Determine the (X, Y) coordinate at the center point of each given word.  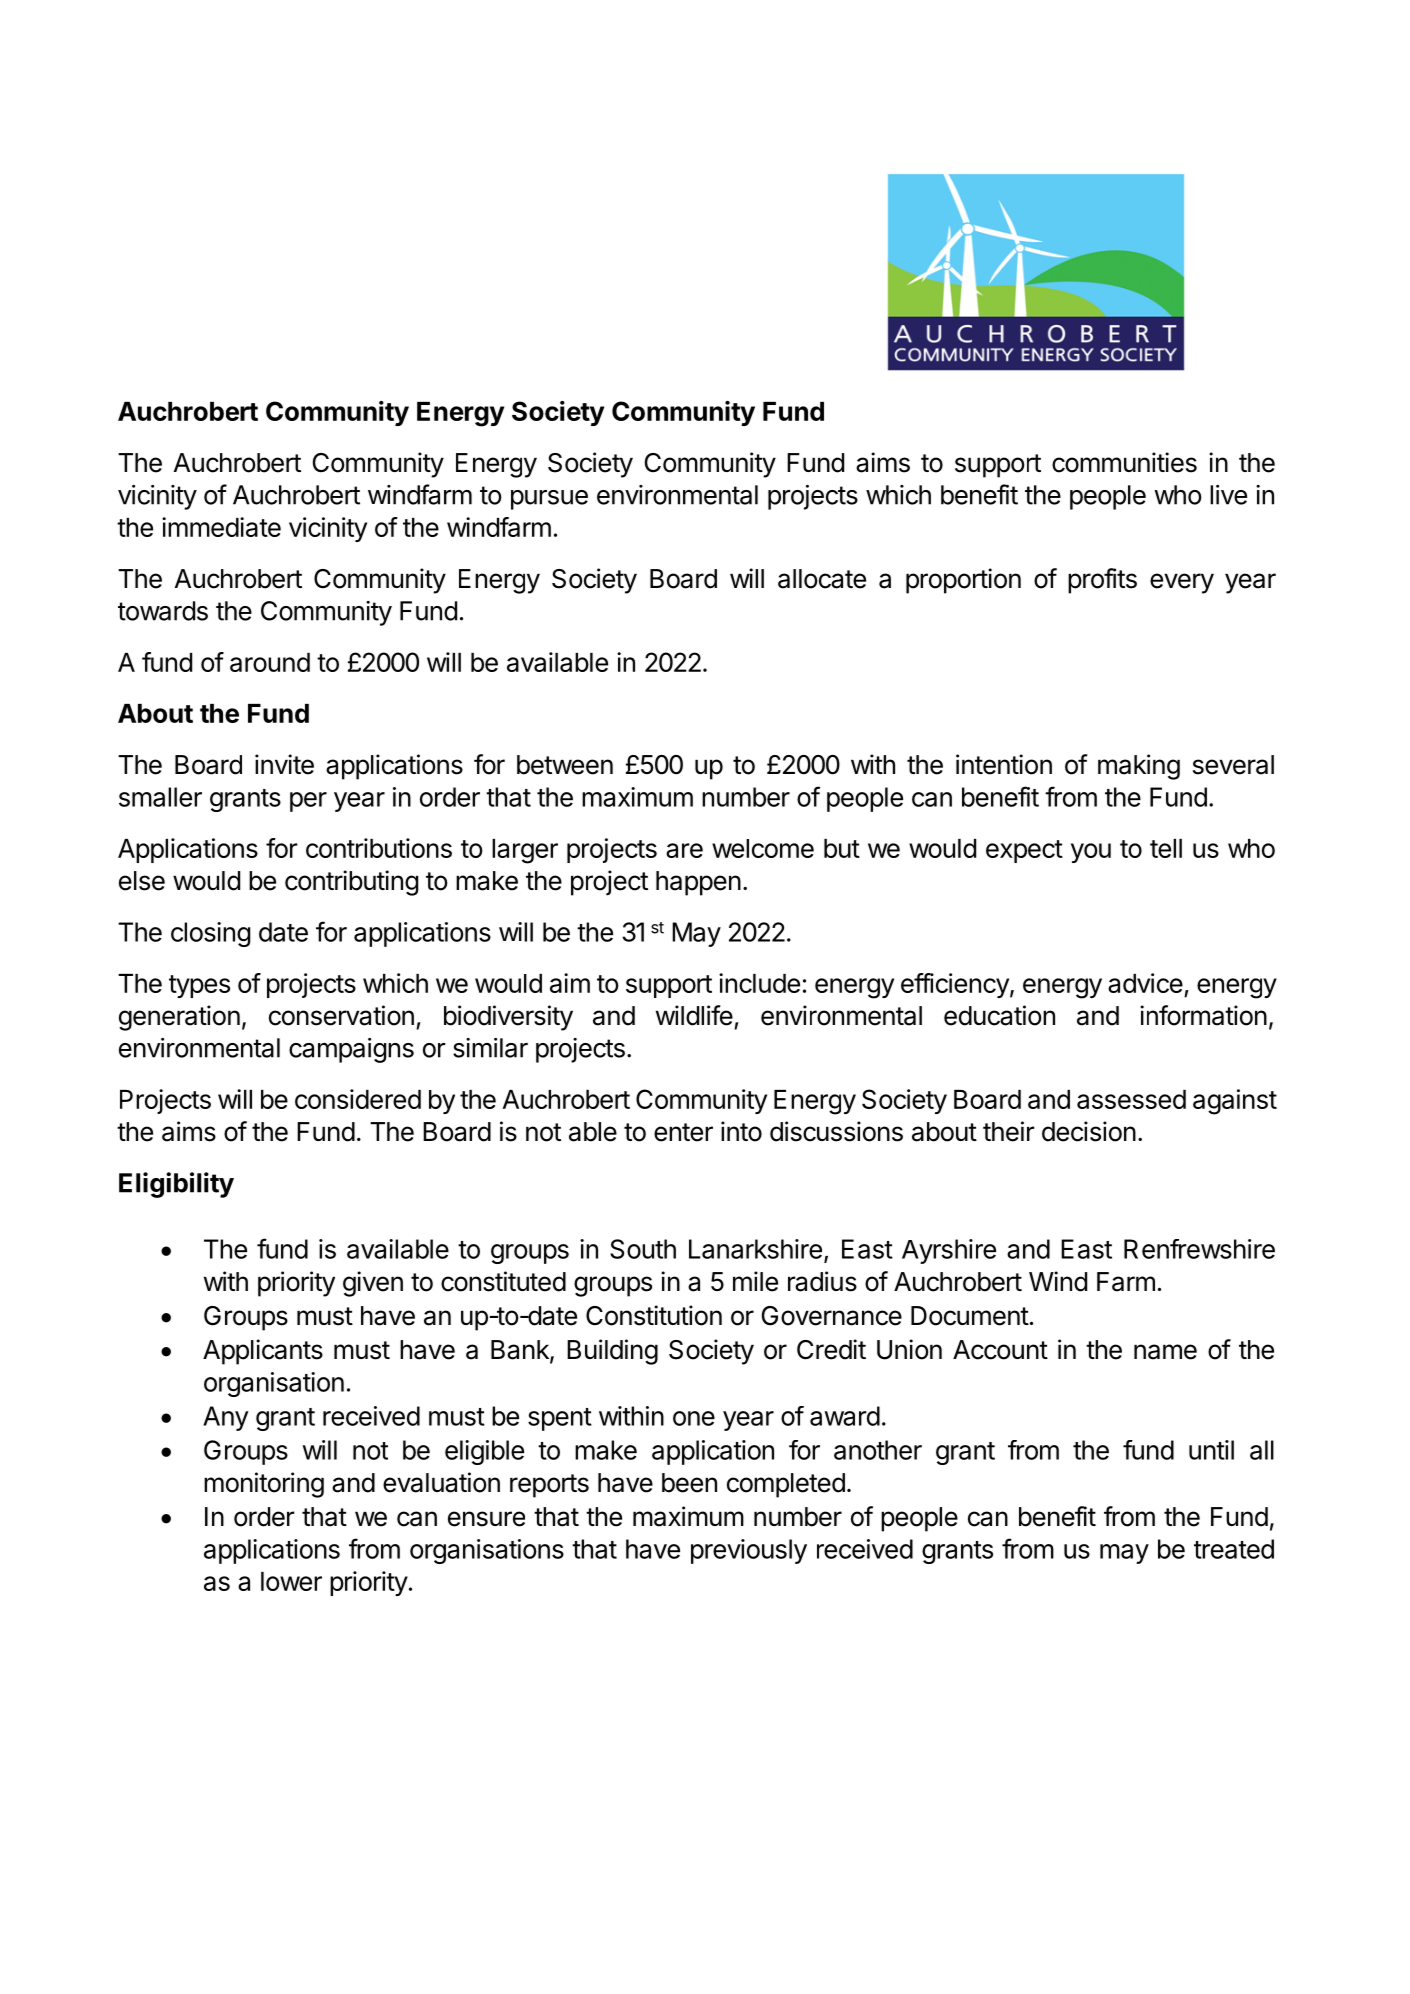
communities (1124, 462)
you (1091, 853)
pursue (549, 500)
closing (210, 934)
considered (358, 1099)
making (1139, 767)
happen (698, 883)
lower (291, 1581)
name (1165, 1352)
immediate (221, 527)
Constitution (654, 1315)
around (270, 662)
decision (1089, 1131)
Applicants (263, 1352)
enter (683, 1132)
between (565, 765)
